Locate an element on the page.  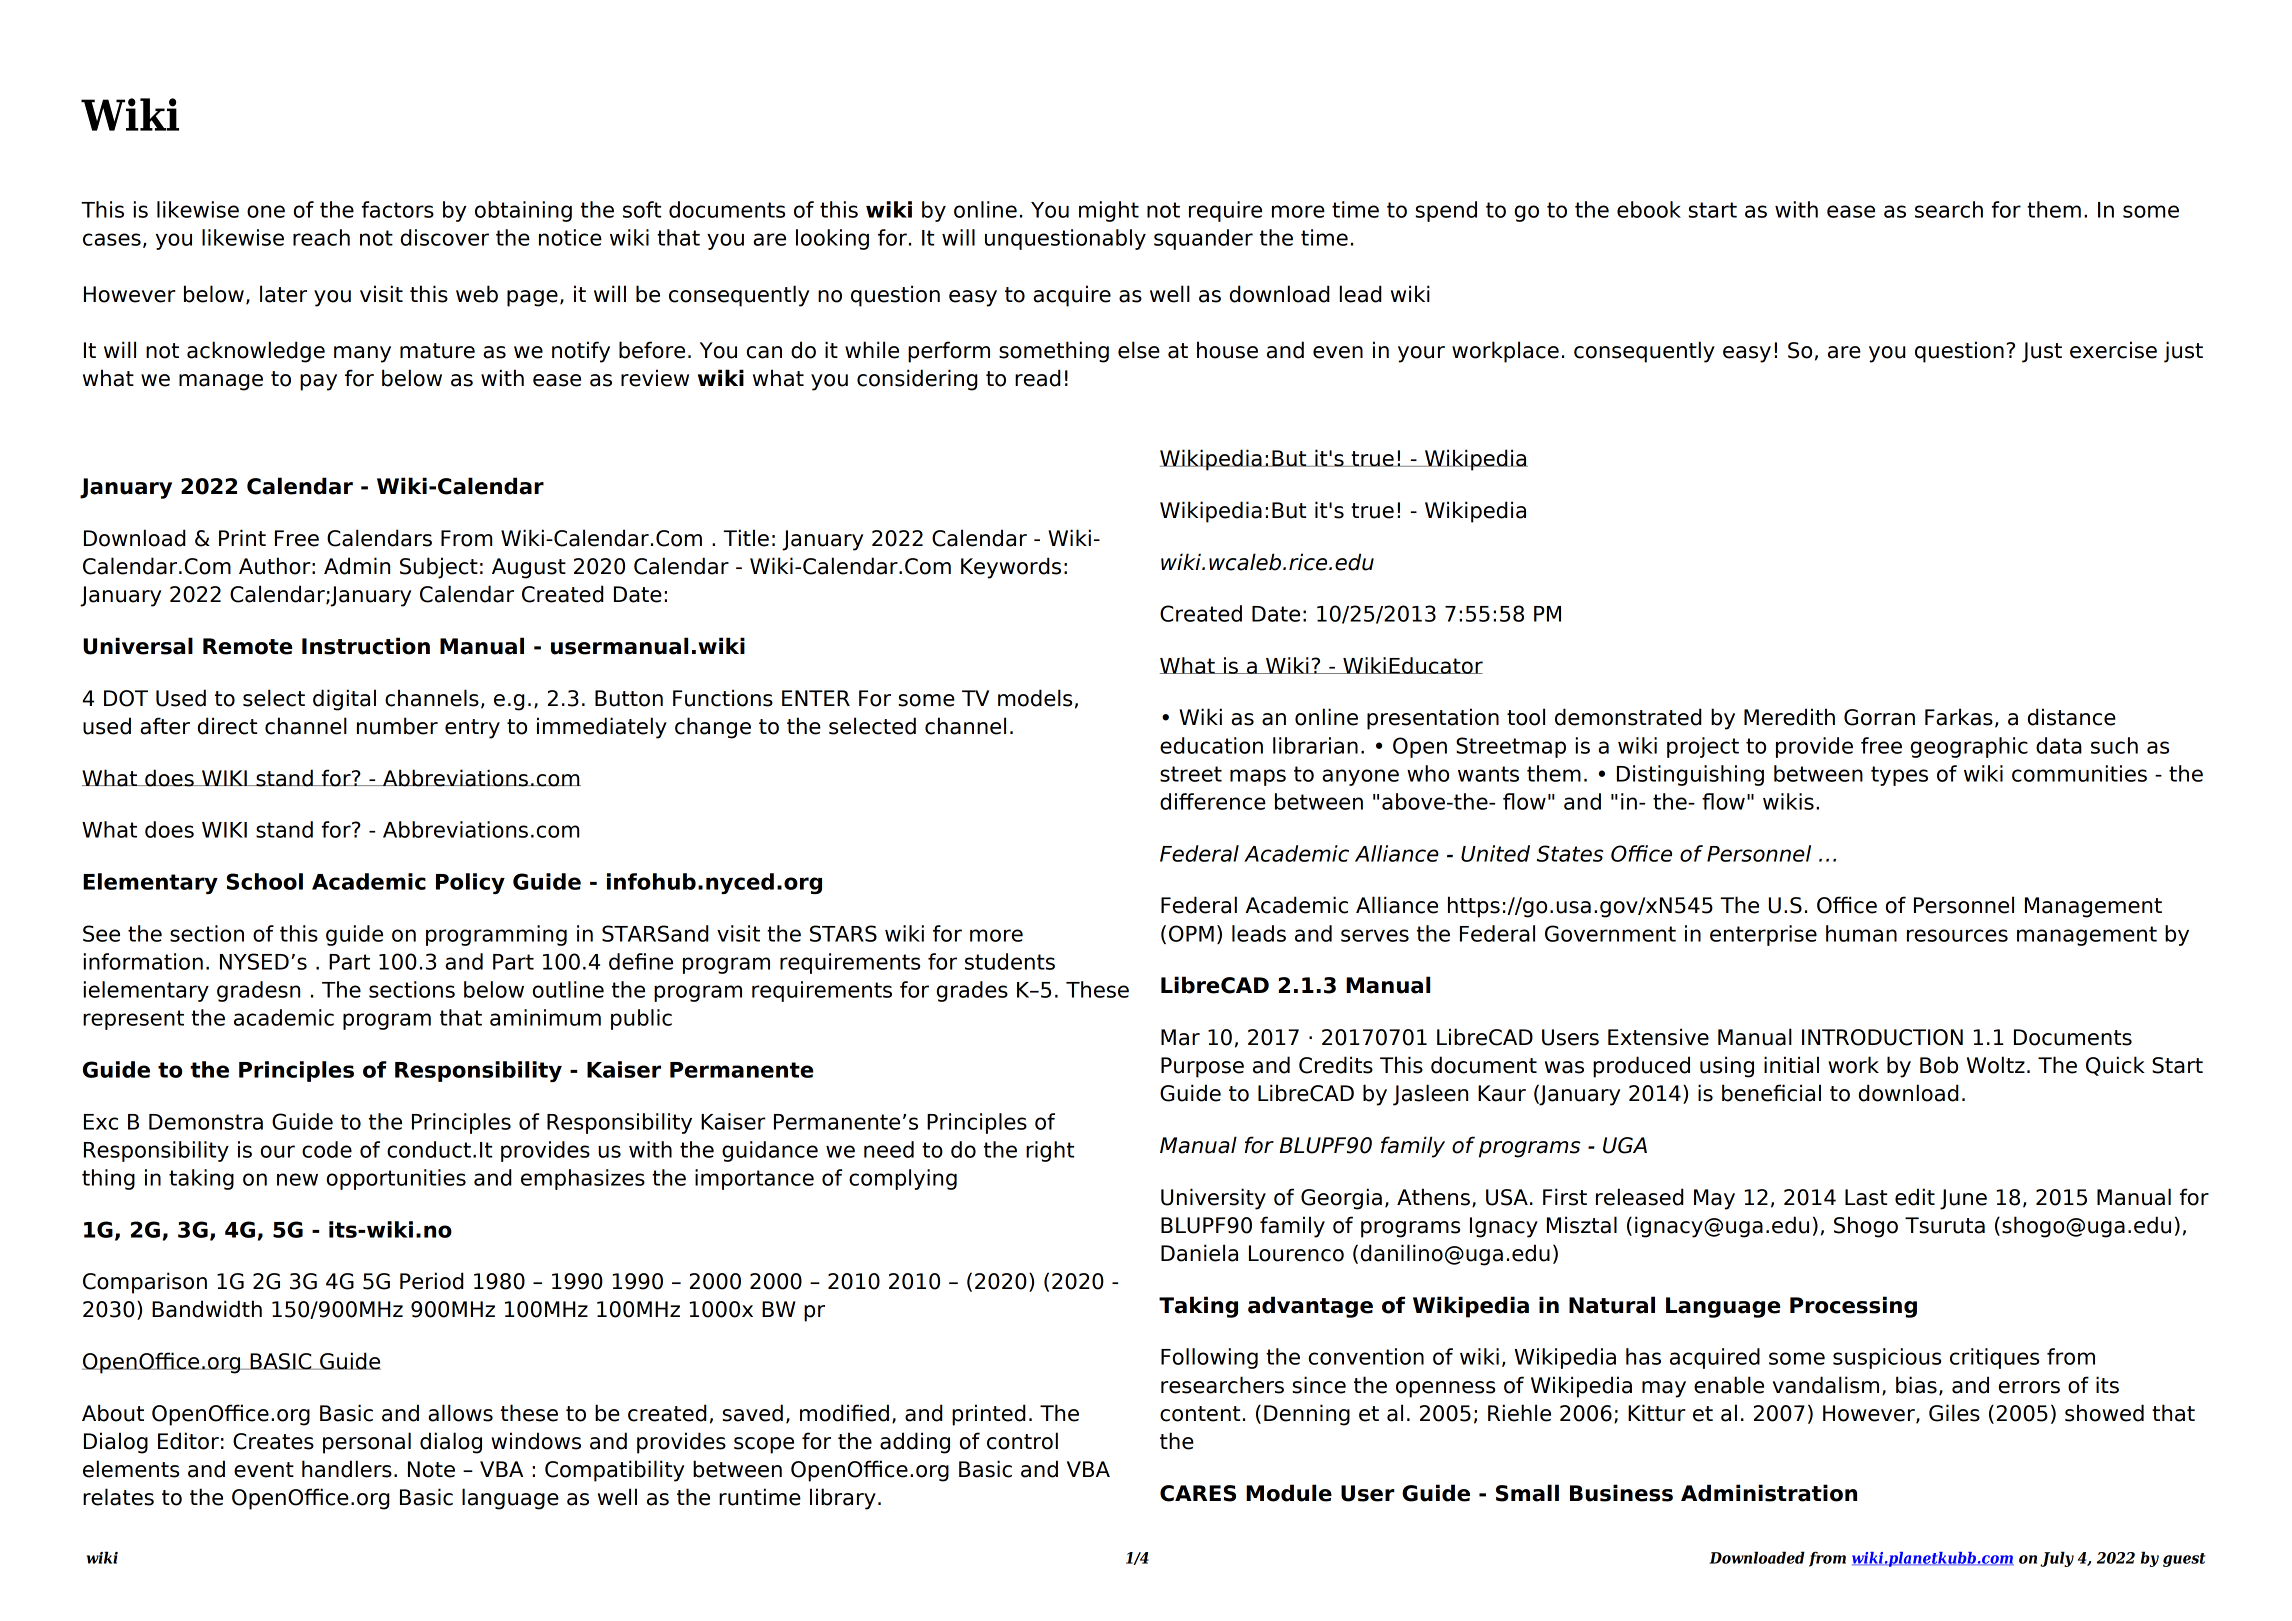
reach is located at coordinates (321, 237).
